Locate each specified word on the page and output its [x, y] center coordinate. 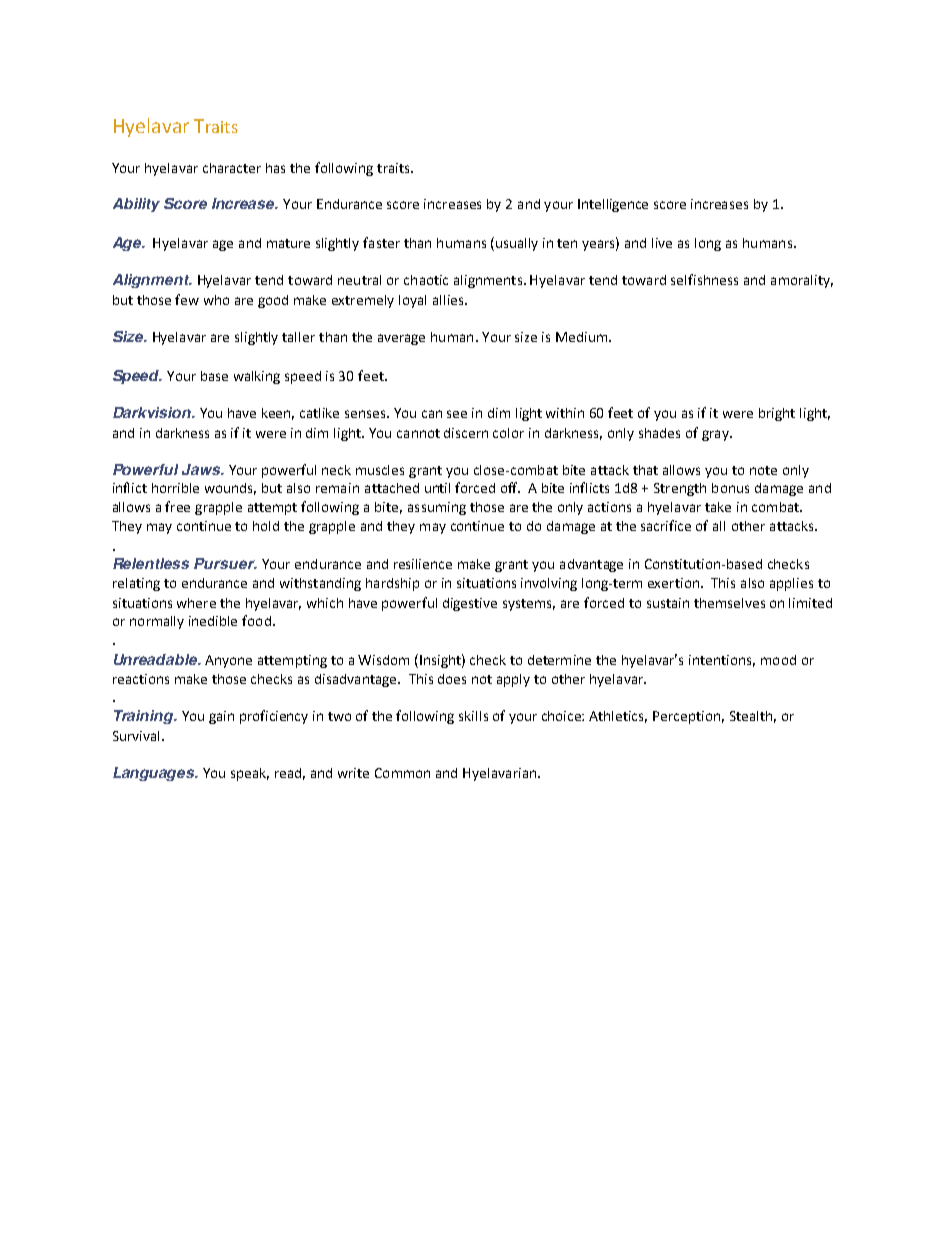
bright [777, 414]
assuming [437, 508]
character [232, 168]
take [718, 507]
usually [517, 244]
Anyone [228, 661]
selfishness [704, 279]
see [457, 414]
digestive [470, 604]
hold [266, 526]
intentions [722, 661]
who [216, 300]
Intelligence [613, 205]
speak [250, 774]
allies [449, 300]
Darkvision [153, 412]
